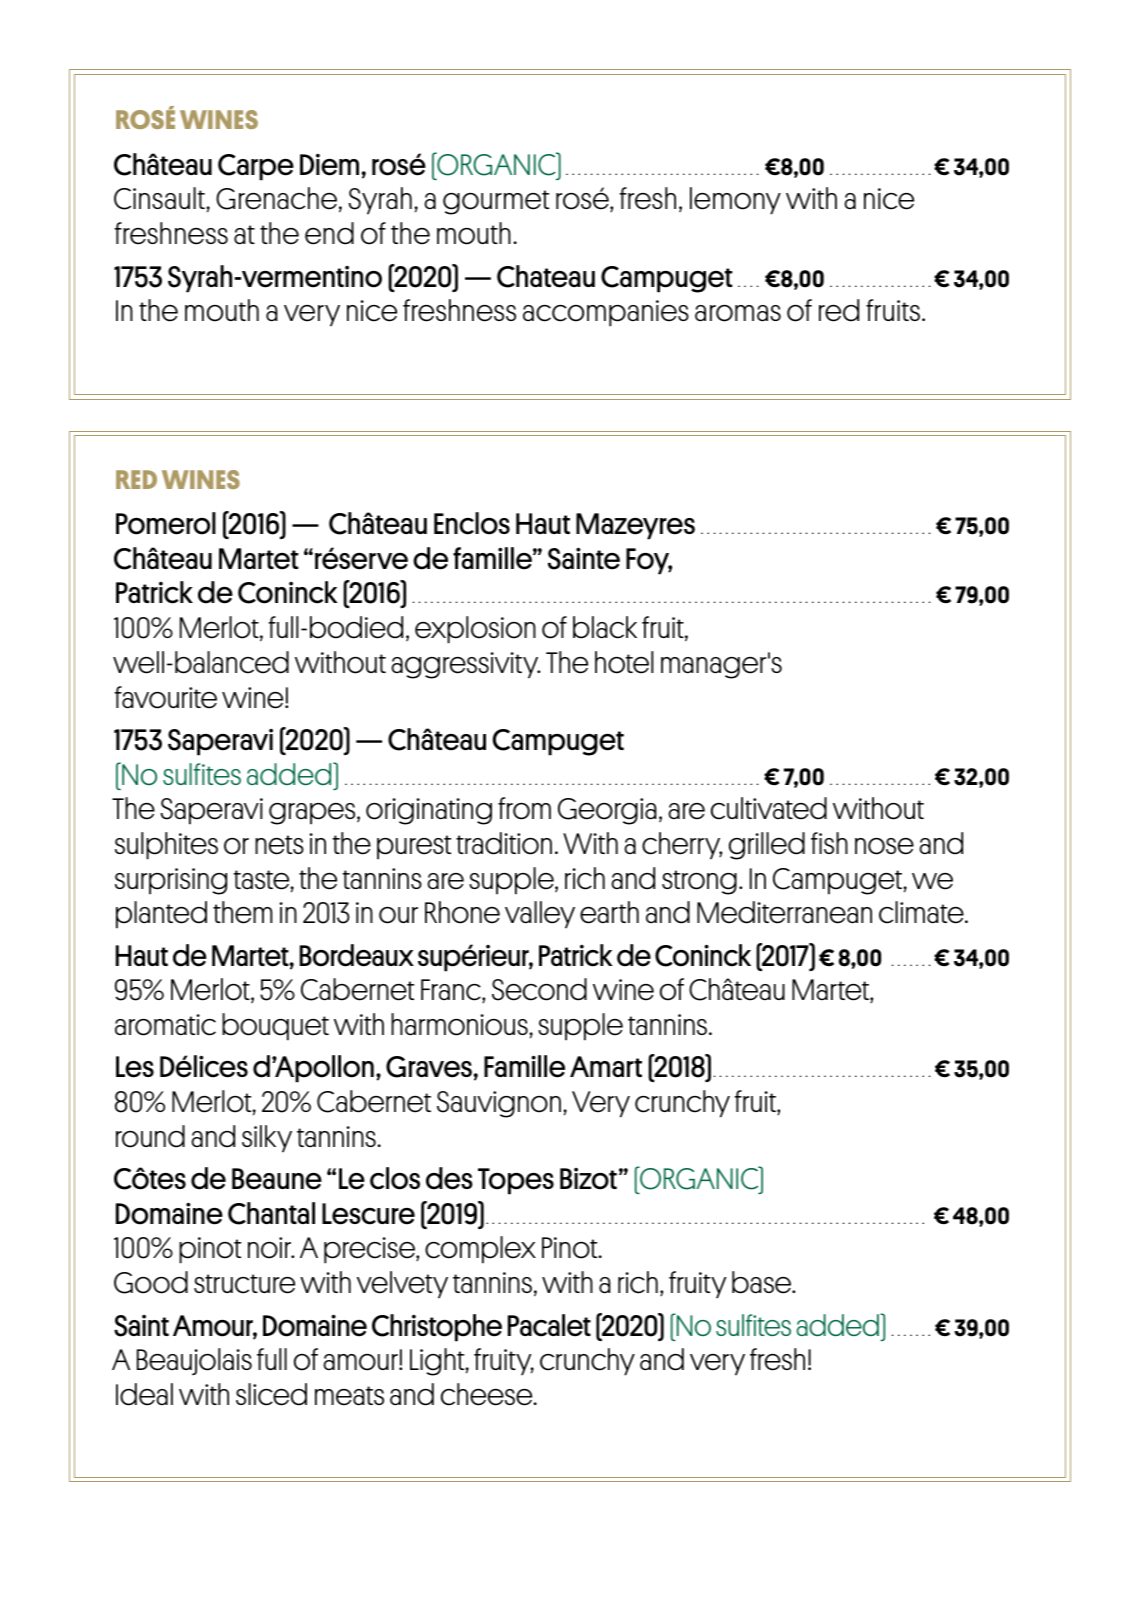  What do you see at coordinates (256, 167) in the screenshot?
I see `Carpe` at bounding box center [256, 167].
